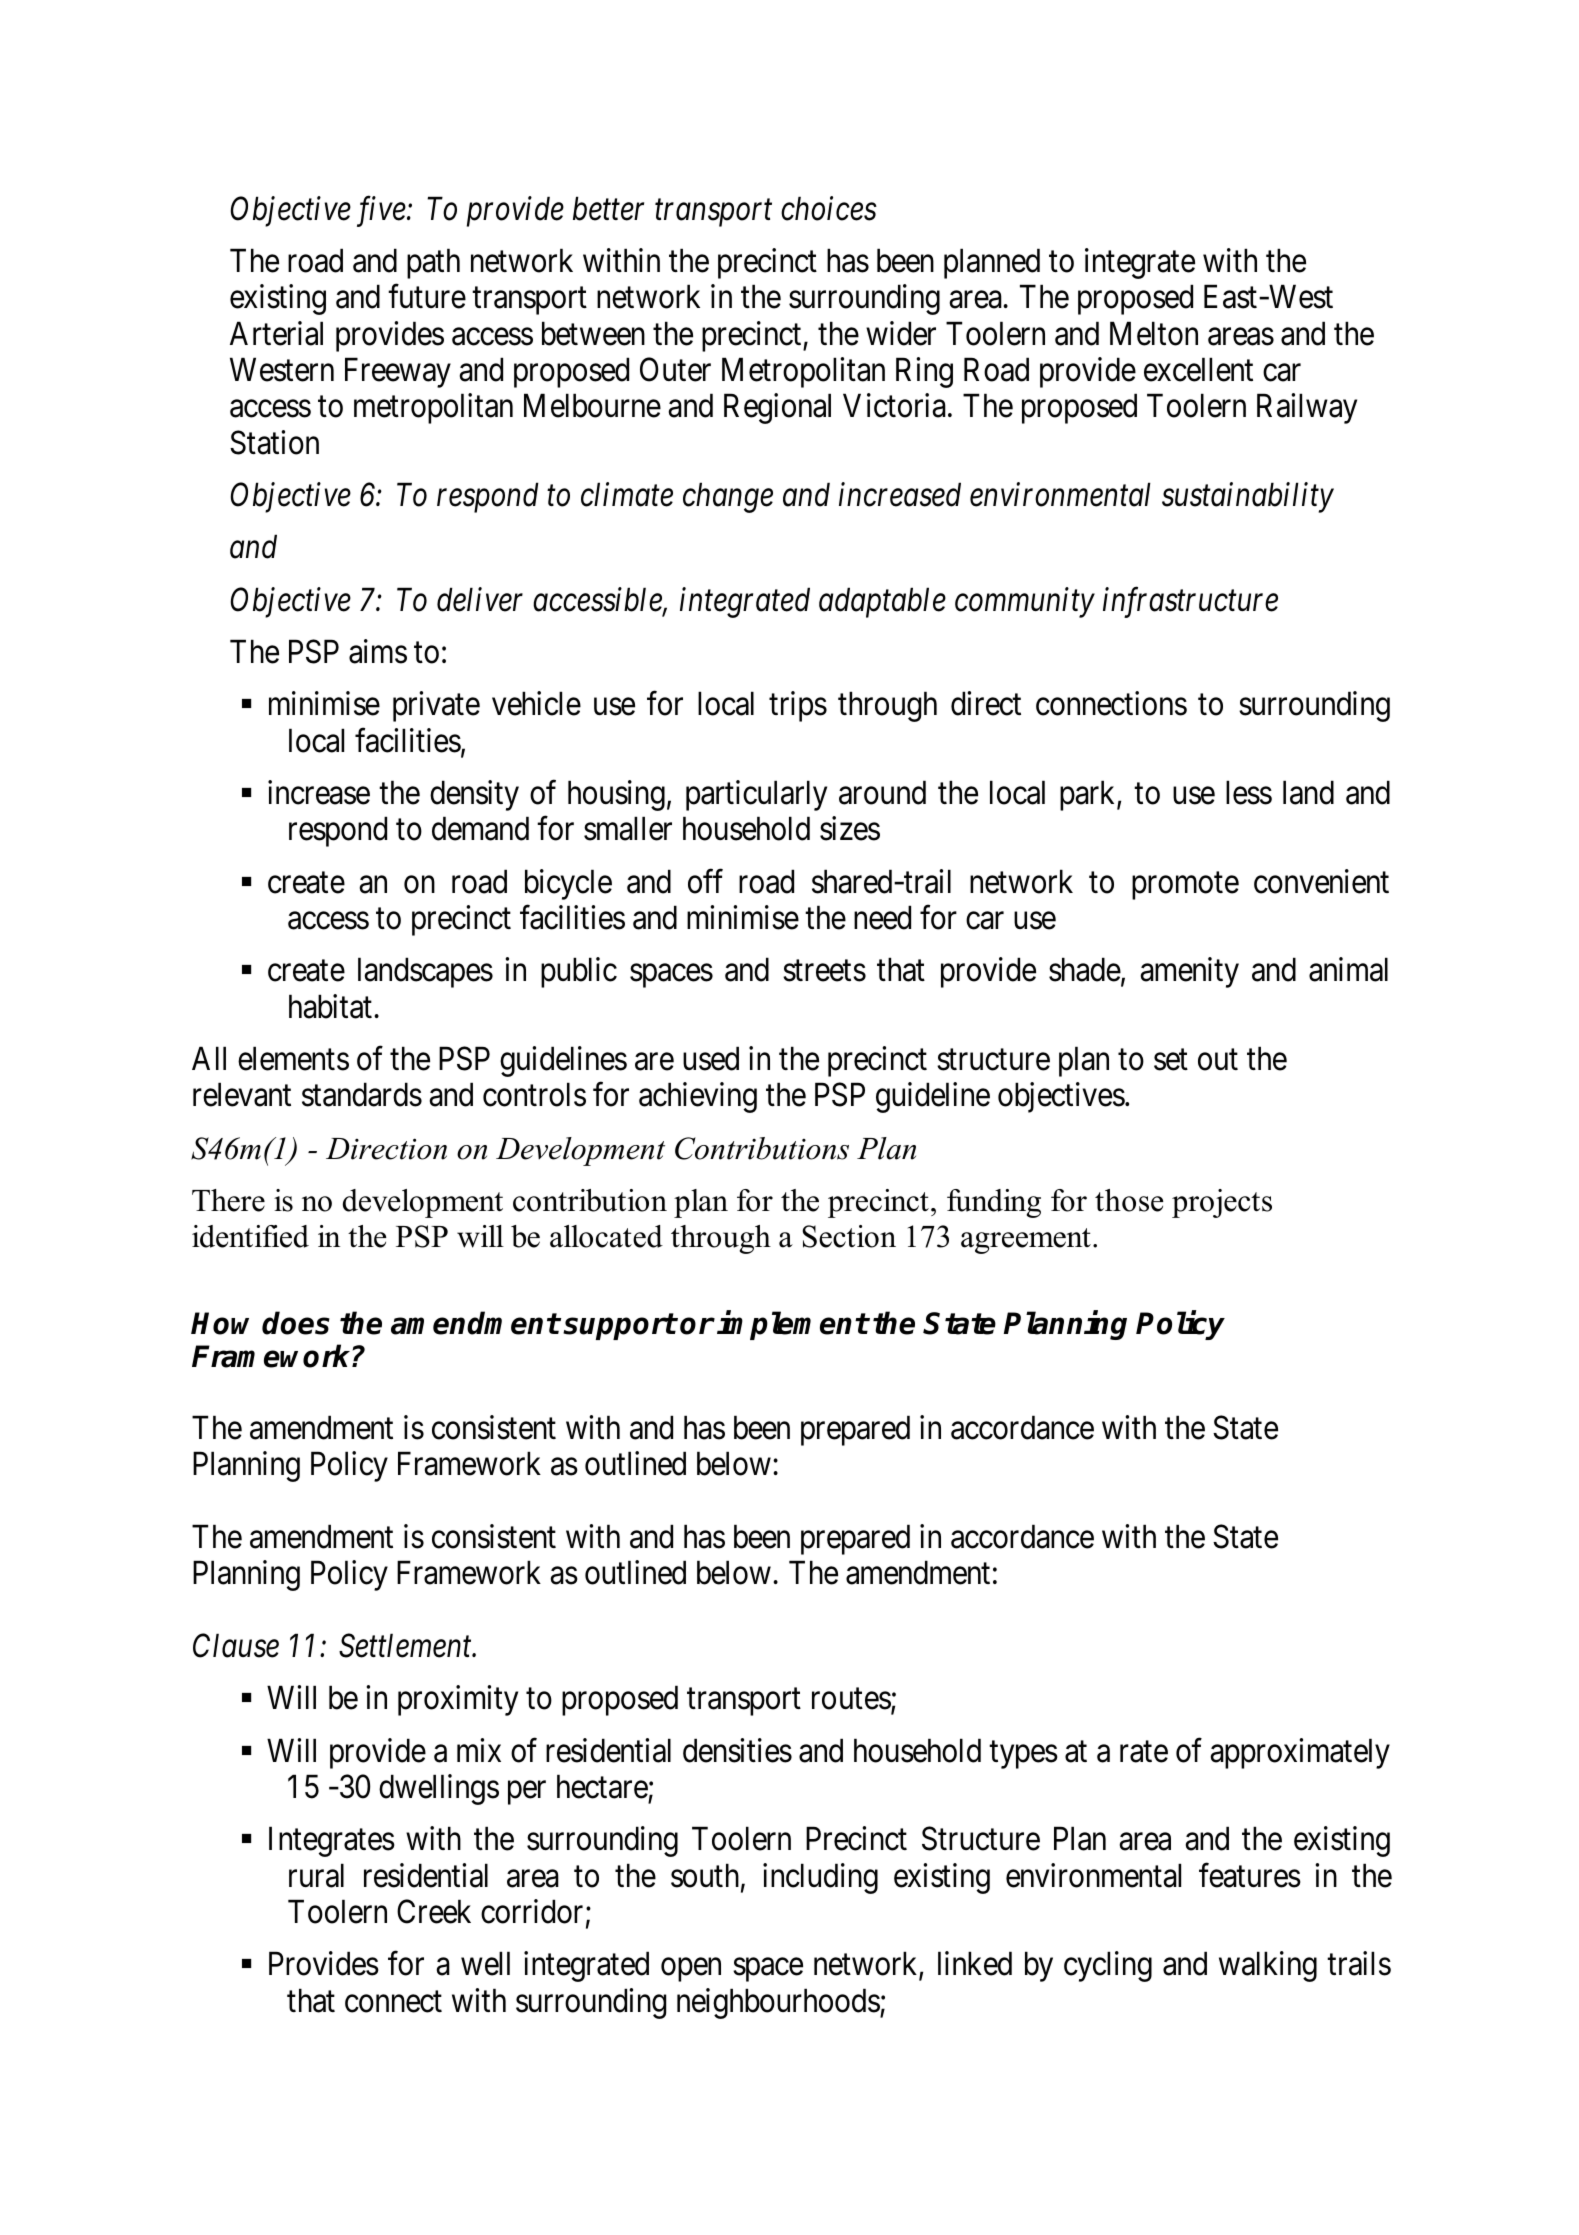 This page has height=2235, width=1579. I want to click on five, so click(381, 211).
